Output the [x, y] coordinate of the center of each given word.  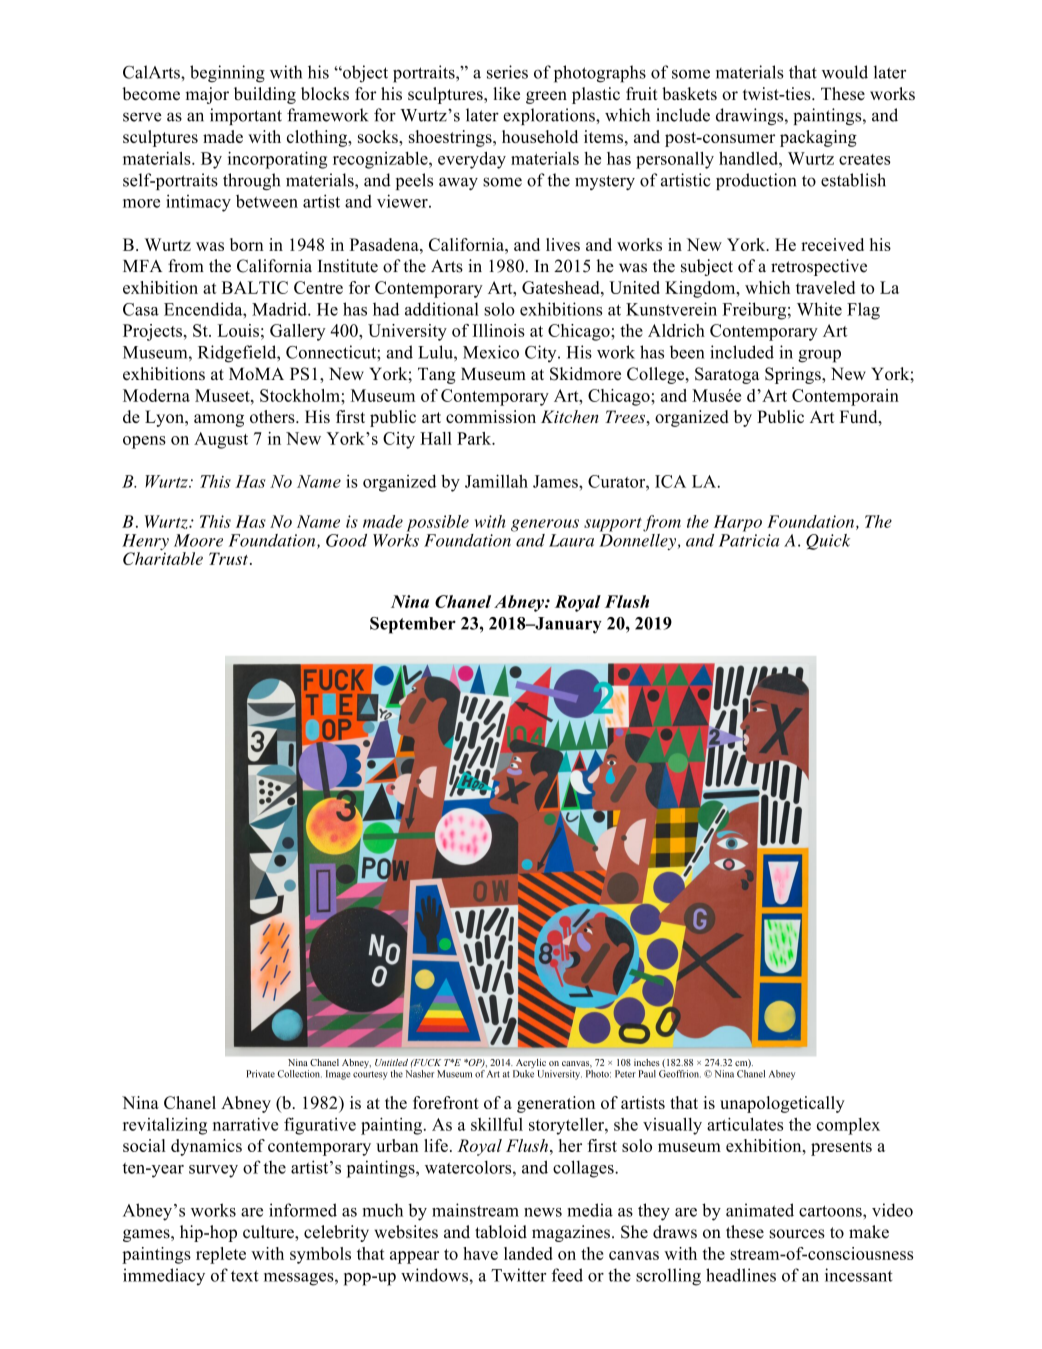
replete [221, 1255]
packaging [818, 138]
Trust [230, 558]
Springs [794, 375]
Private [260, 1074]
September [413, 625]
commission [491, 416]
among [219, 420]
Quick [828, 542]
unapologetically [782, 1104]
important [246, 116]
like [506, 93]
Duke [523, 1074]
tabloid [501, 1232]
